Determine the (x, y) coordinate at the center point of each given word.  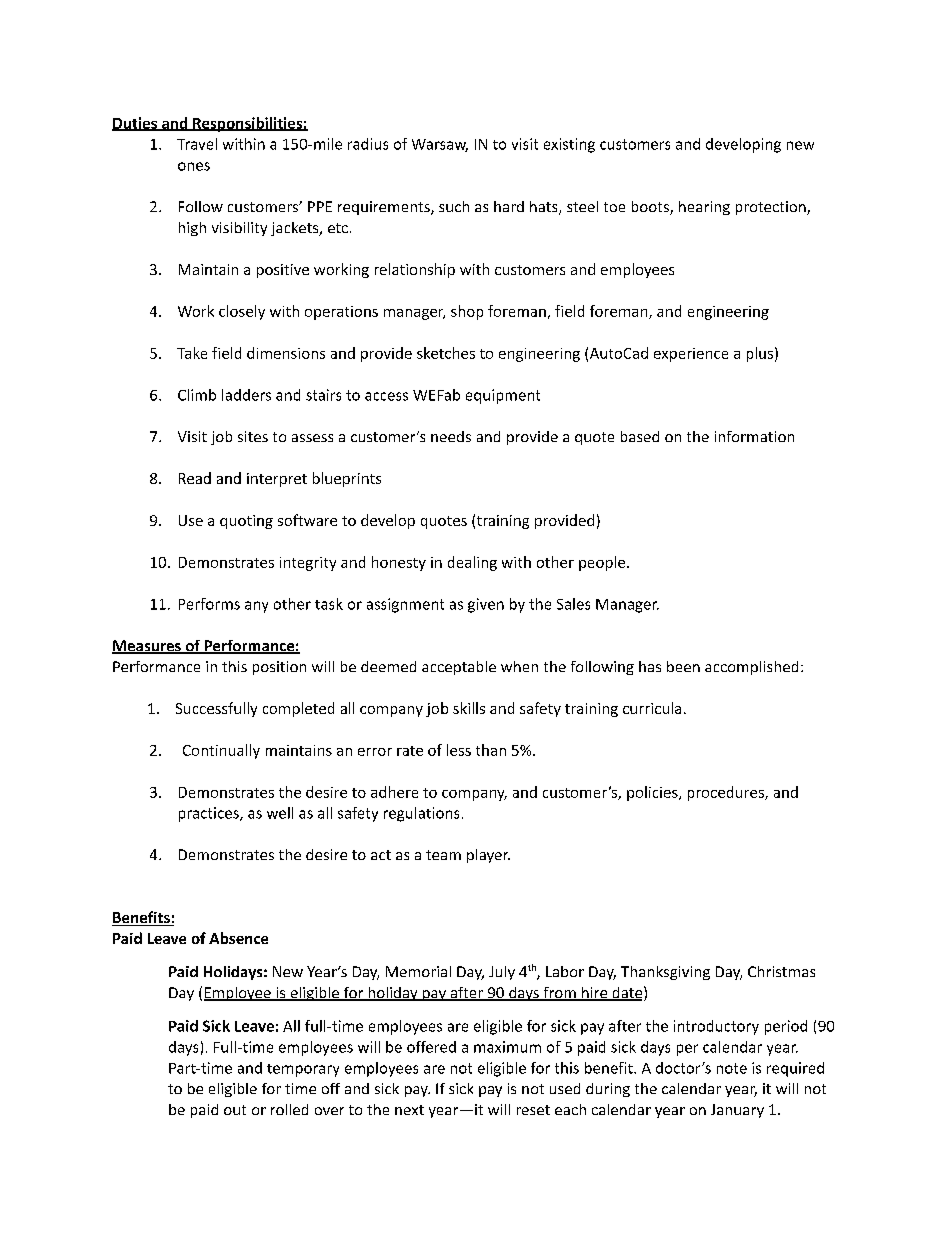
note (732, 1068)
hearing (704, 208)
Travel (197, 144)
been (683, 666)
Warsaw (440, 145)
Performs (209, 604)
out (235, 1110)
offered (431, 1047)
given (486, 605)
